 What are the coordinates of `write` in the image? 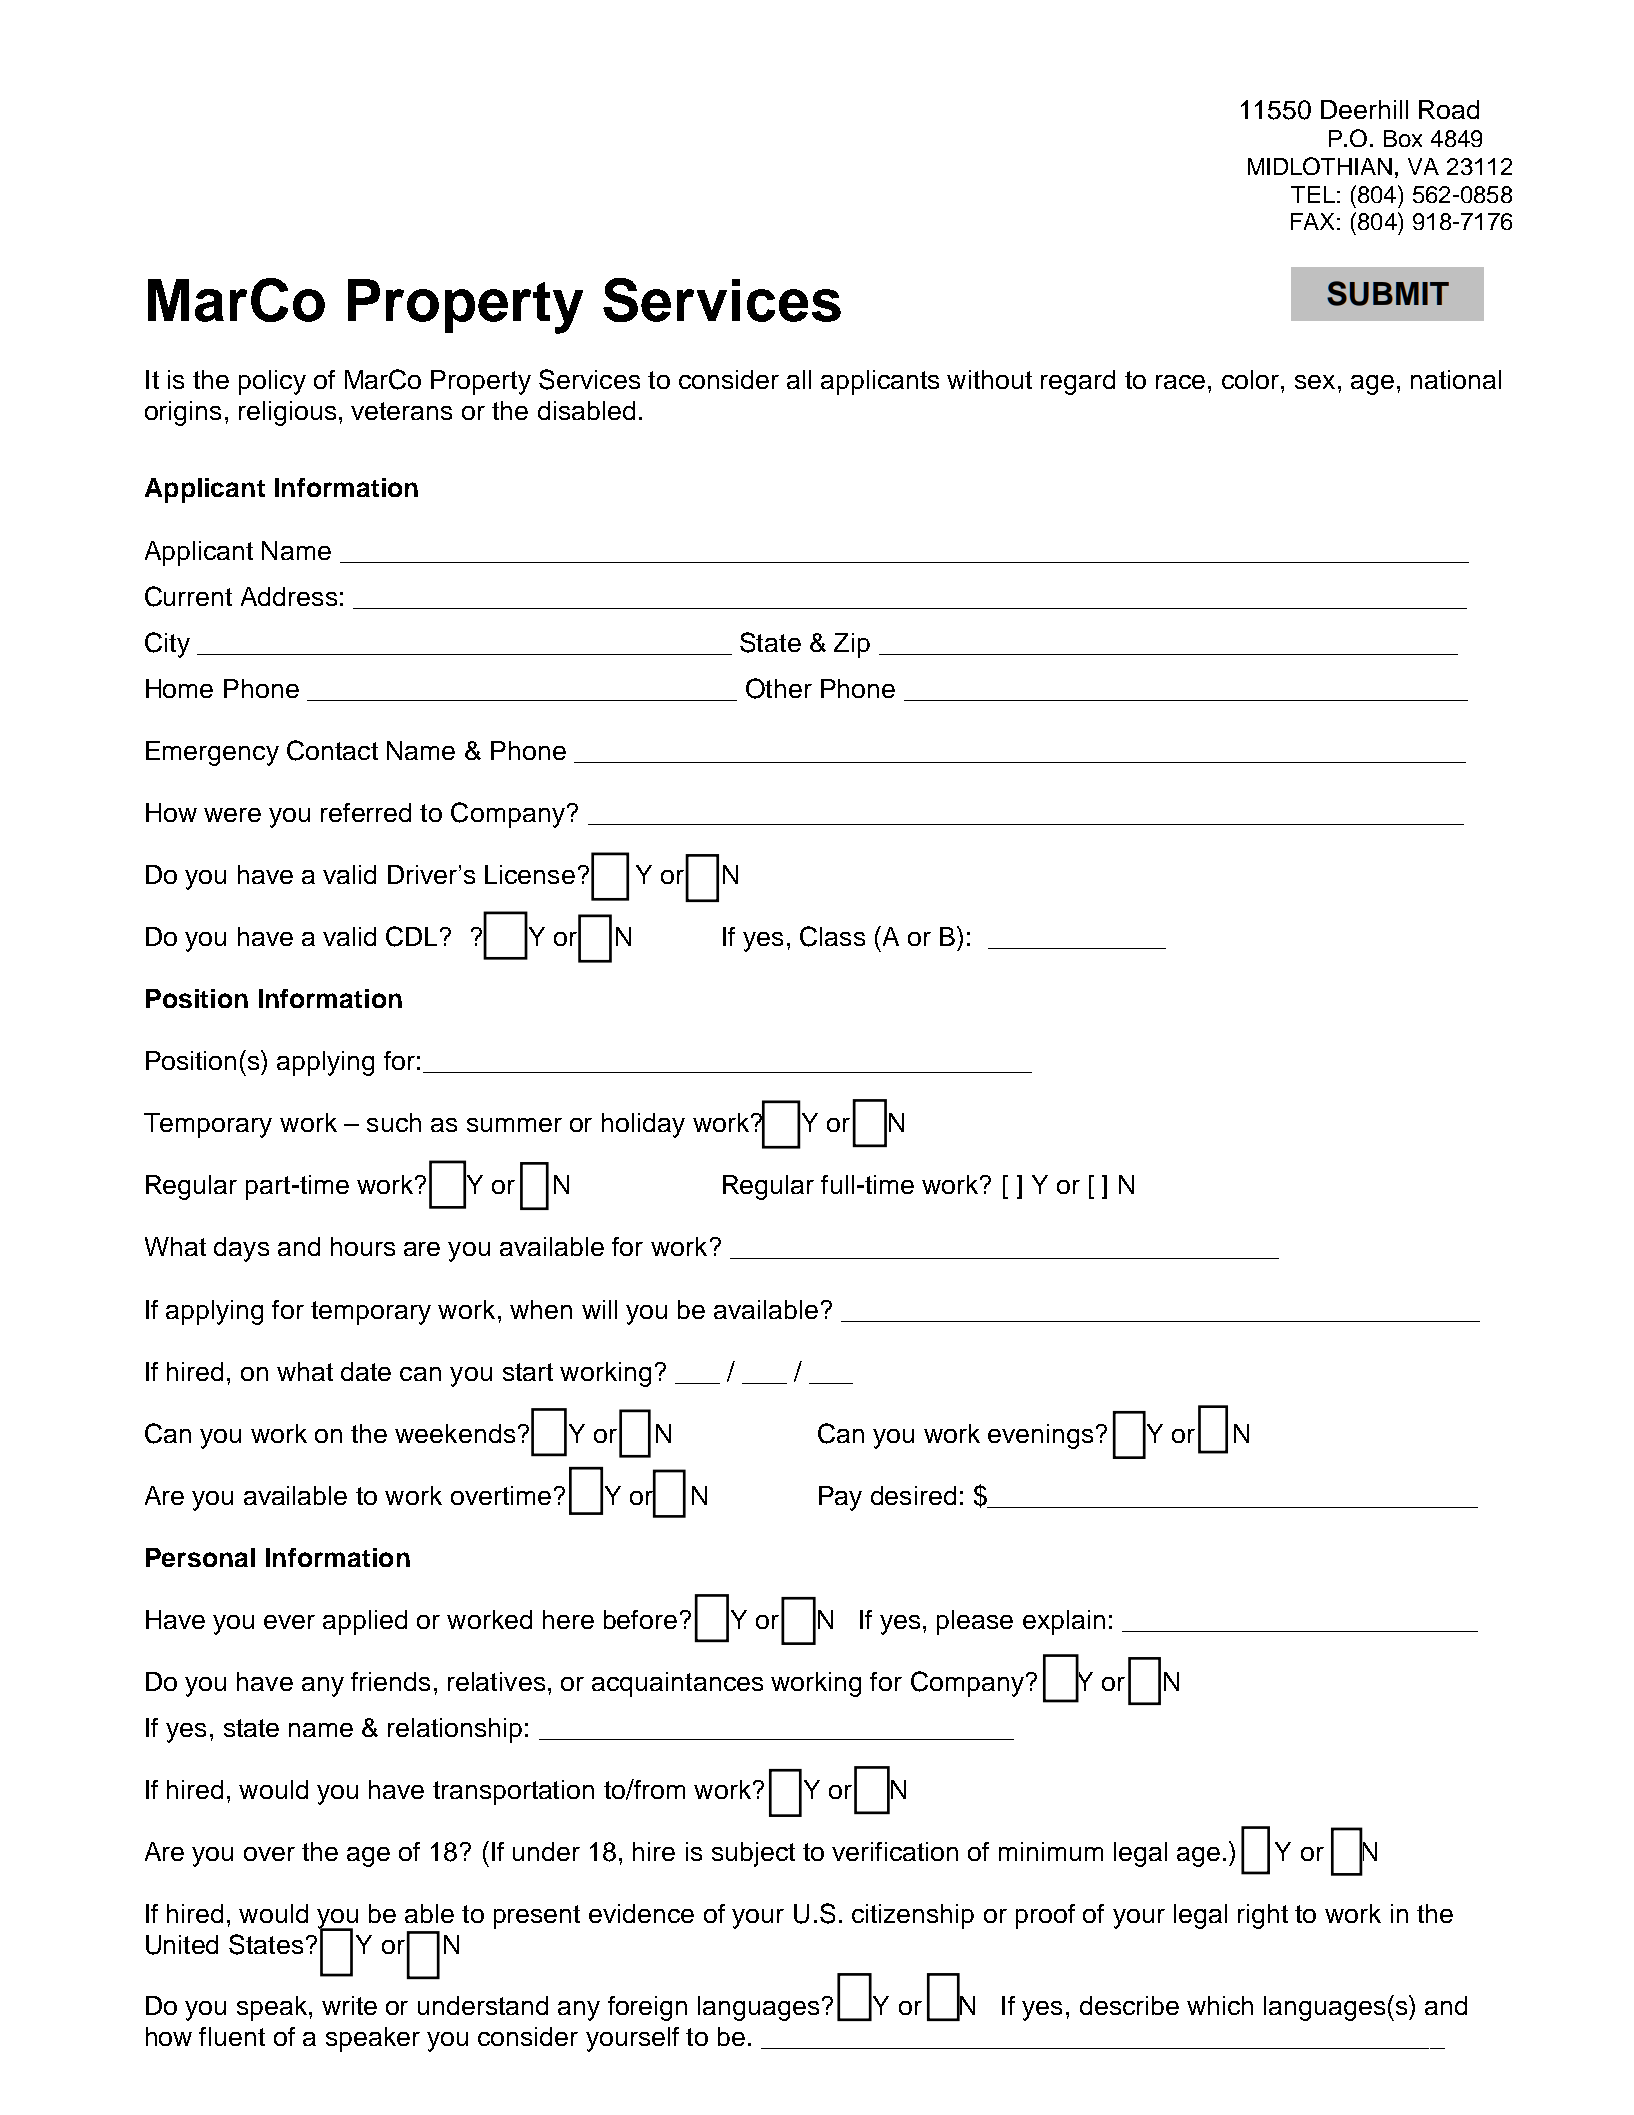 It's located at (349, 2005).
